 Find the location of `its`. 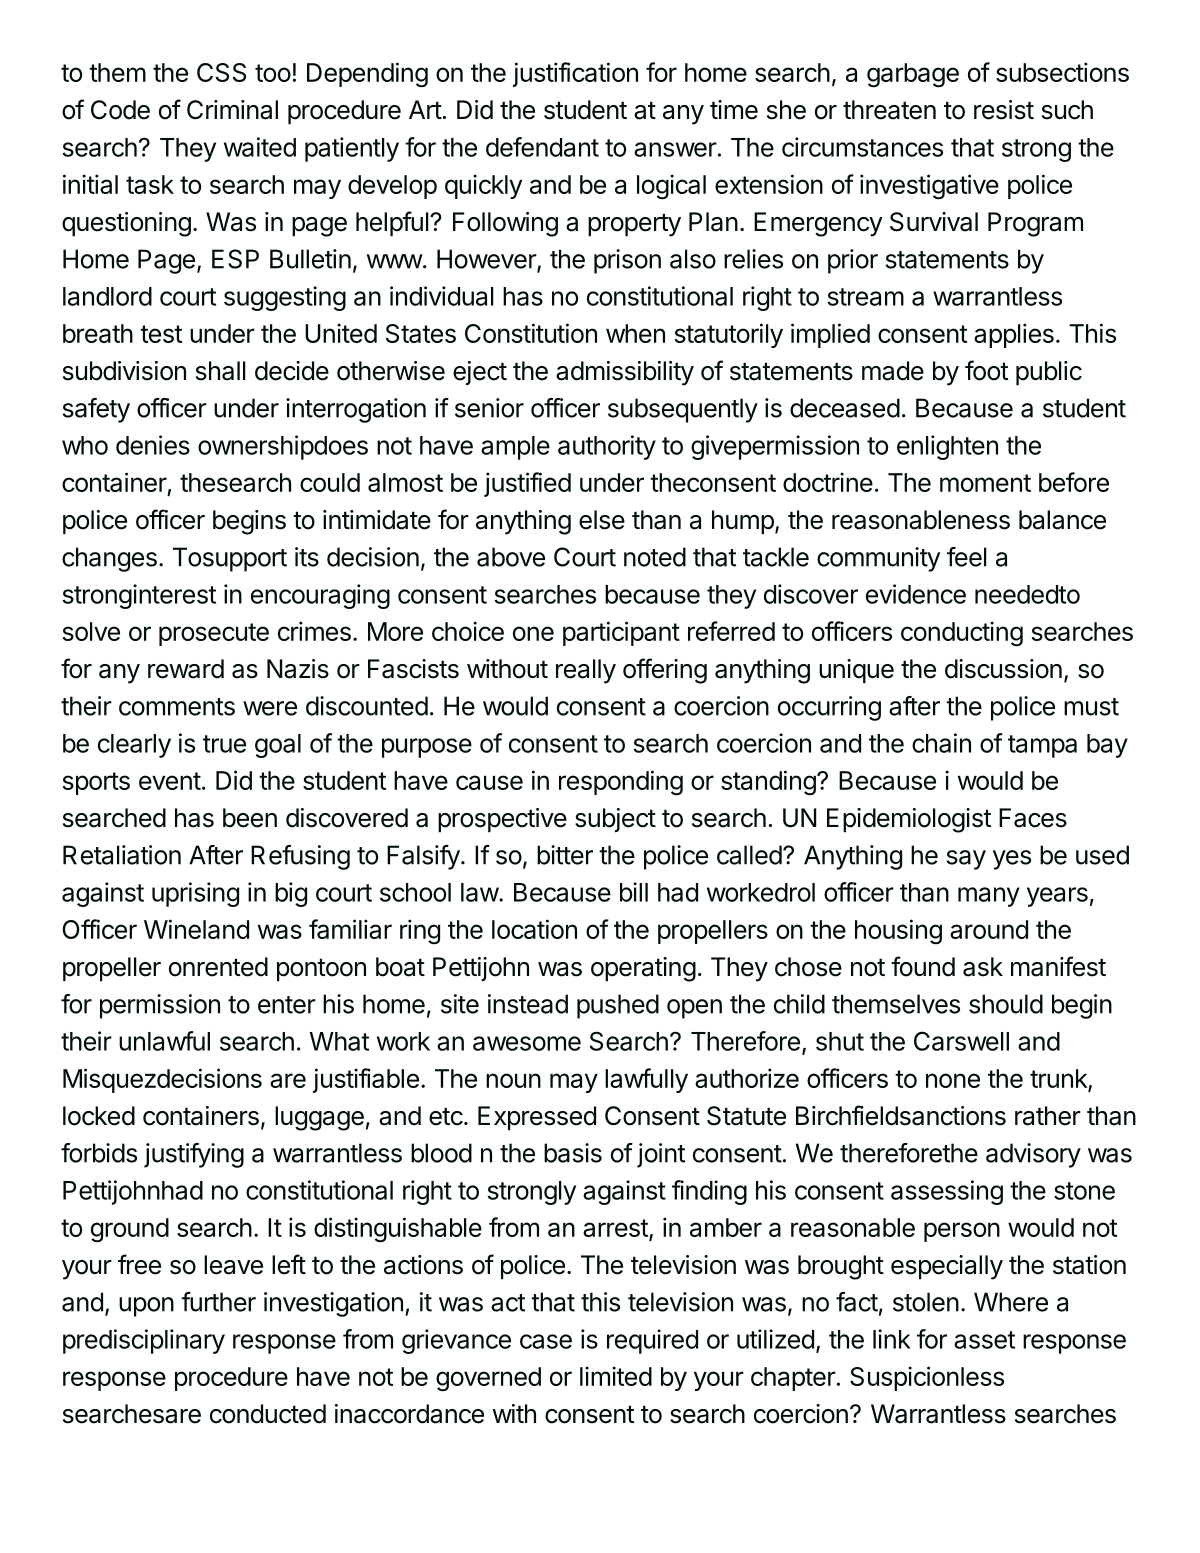

its is located at coordinates (307, 557).
